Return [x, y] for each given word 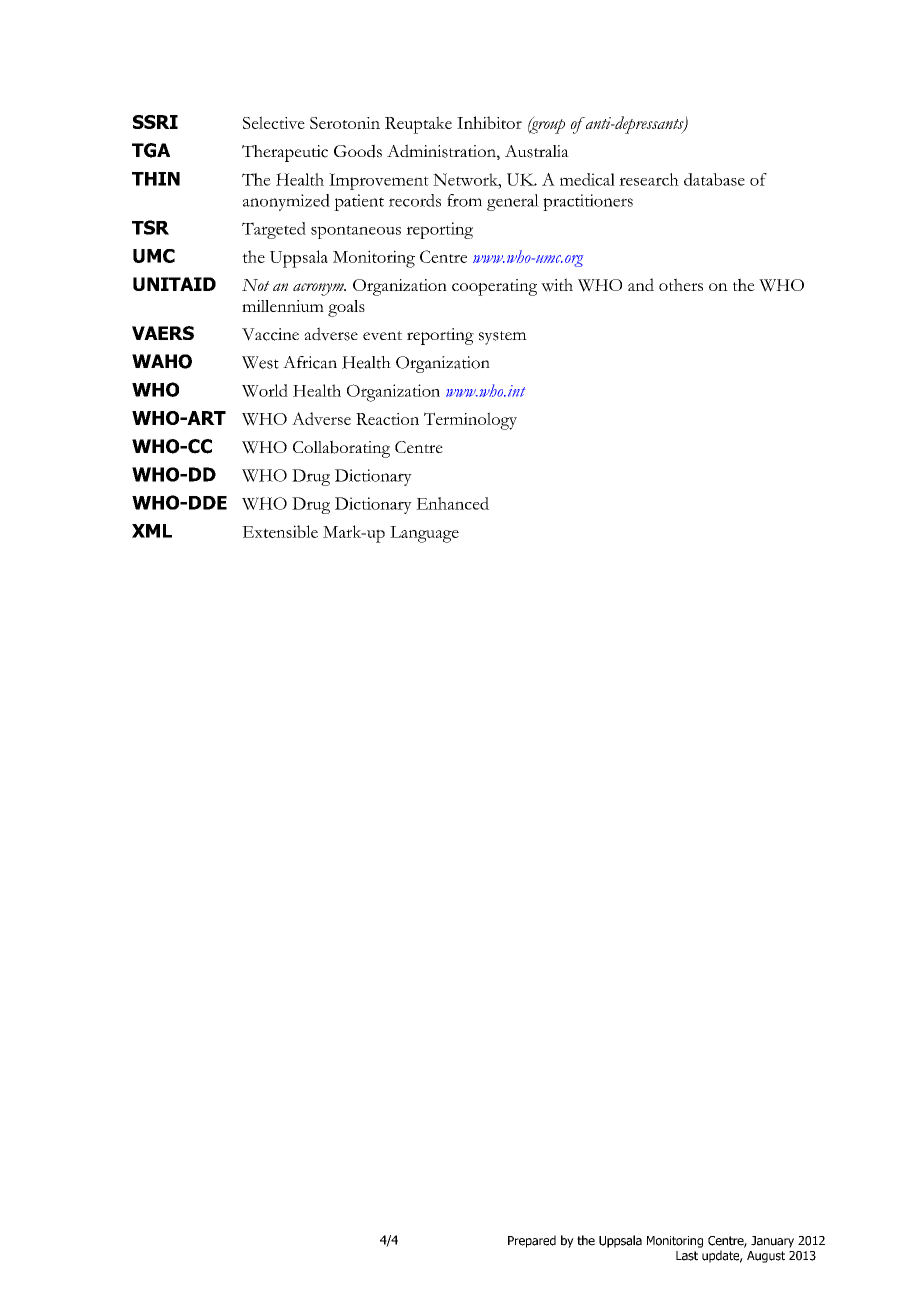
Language [424, 534]
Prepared [532, 1241]
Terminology [470, 421]
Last [687, 1256]
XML [152, 531]
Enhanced [452, 503]
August [766, 1257]
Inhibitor [489, 122]
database [714, 179]
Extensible [280, 531]
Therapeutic [285, 153]
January [772, 1242]
